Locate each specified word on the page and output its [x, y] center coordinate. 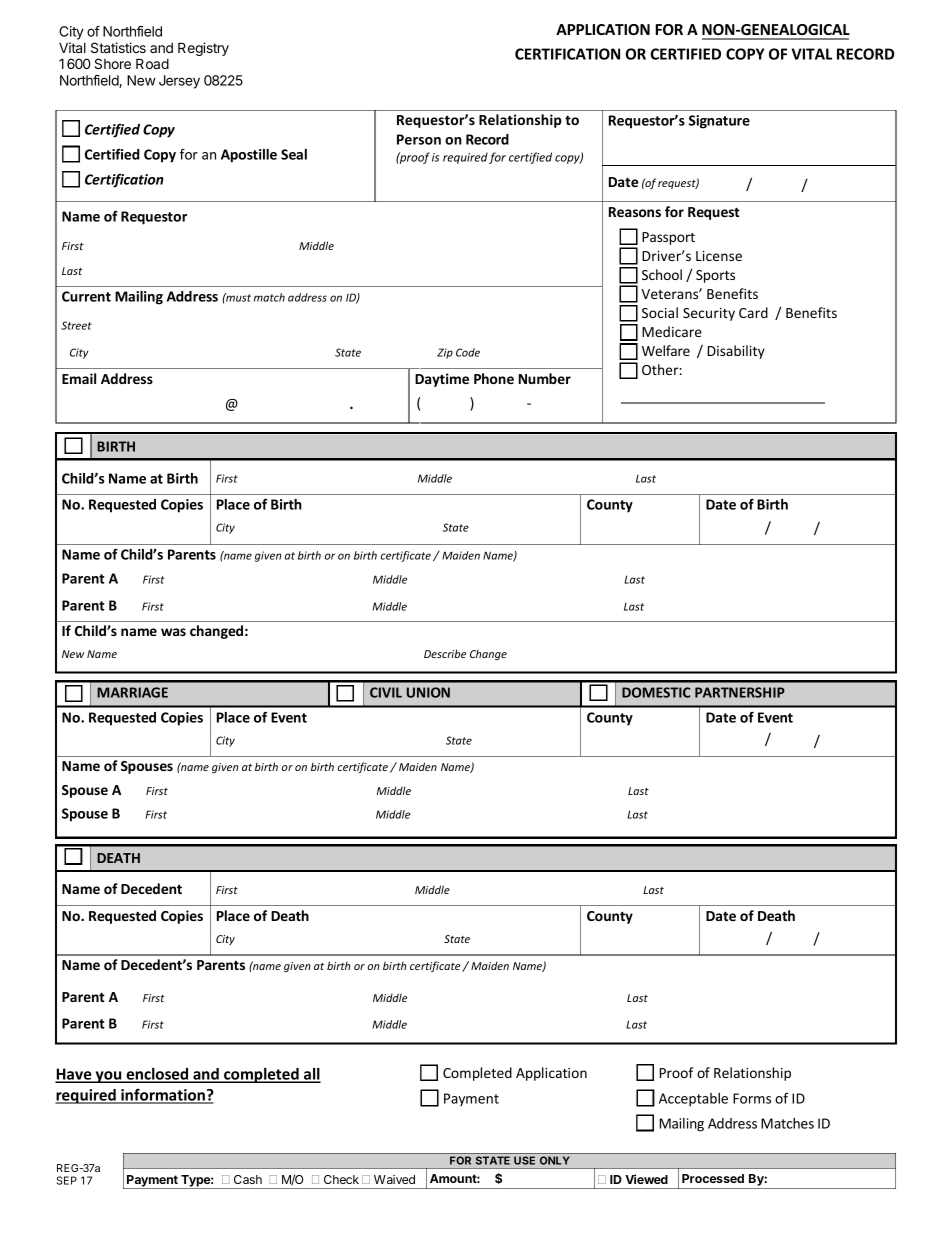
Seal [294, 154]
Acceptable [693, 1100]
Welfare [666, 350]
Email [79, 378]
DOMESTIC [656, 692]
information [163, 1095]
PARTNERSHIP [740, 692]
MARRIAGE [132, 692]
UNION [428, 692]
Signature [719, 122]
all [311, 1075]
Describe [445, 653]
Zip [445, 353]
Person [419, 139]
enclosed [157, 1075]
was [173, 632]
